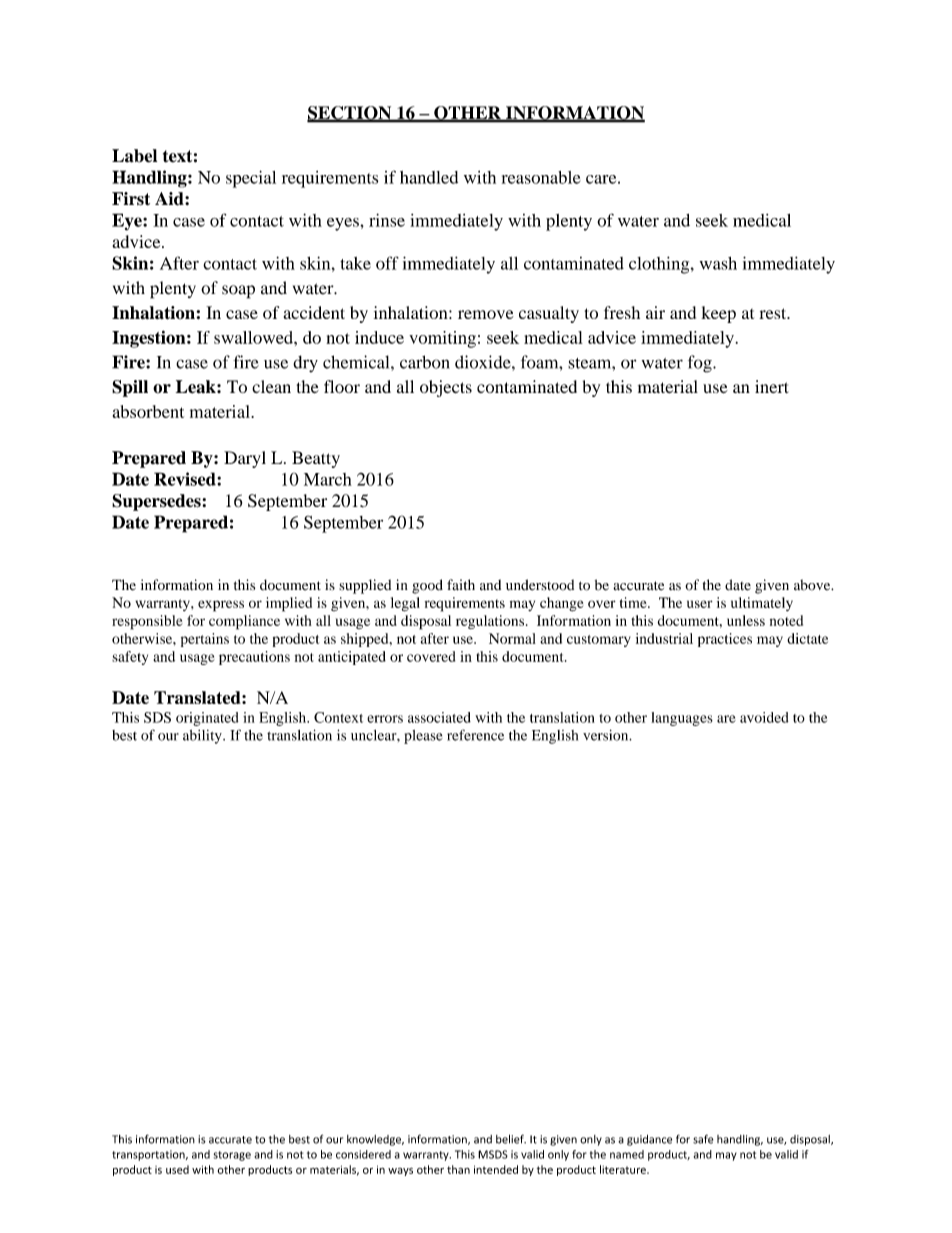 The image size is (952, 1233). I want to click on MSDS, so click(493, 1154).
